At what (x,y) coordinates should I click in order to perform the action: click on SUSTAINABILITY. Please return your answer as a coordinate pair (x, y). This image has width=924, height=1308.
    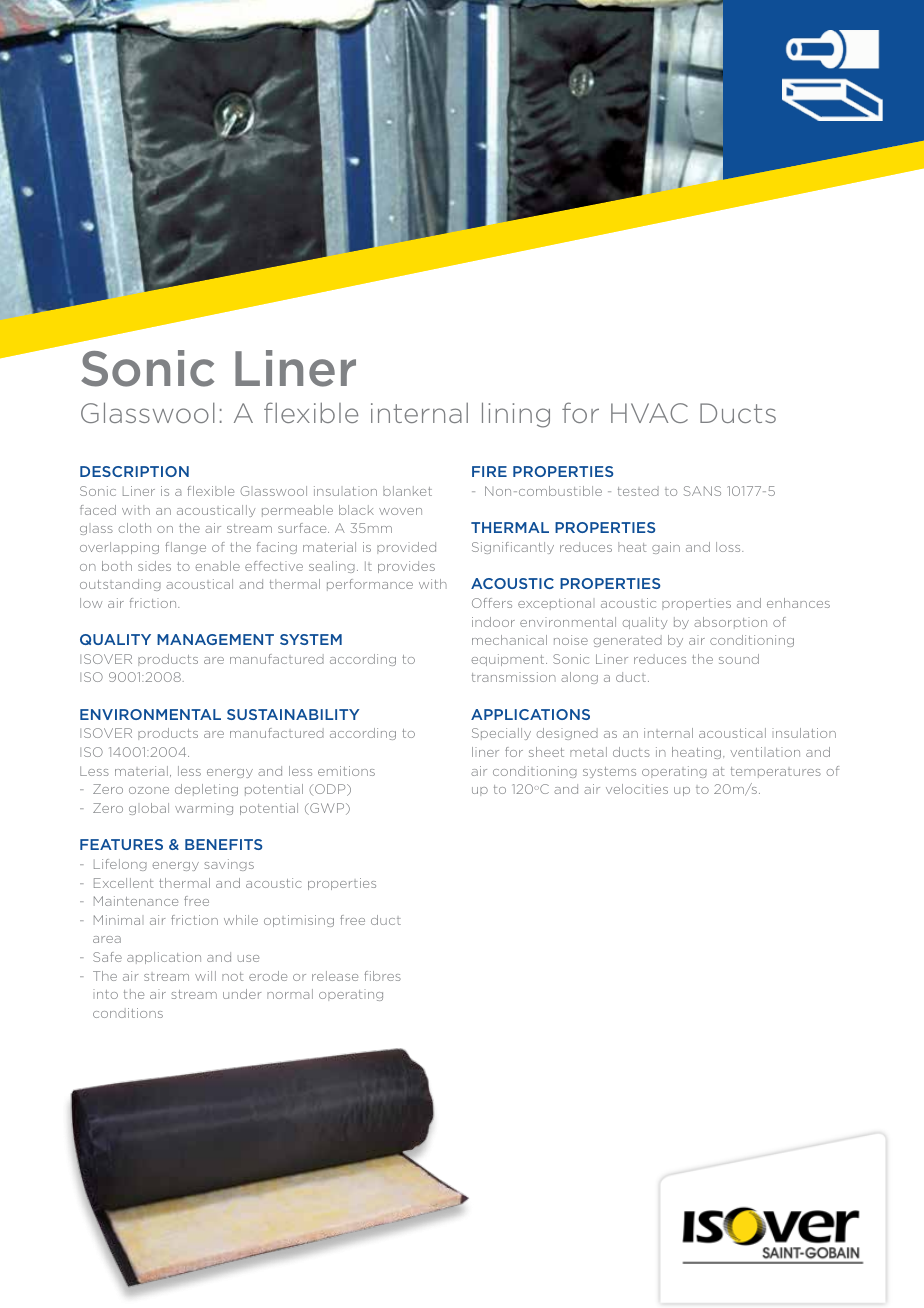
    Looking at the image, I should click on (293, 714).
